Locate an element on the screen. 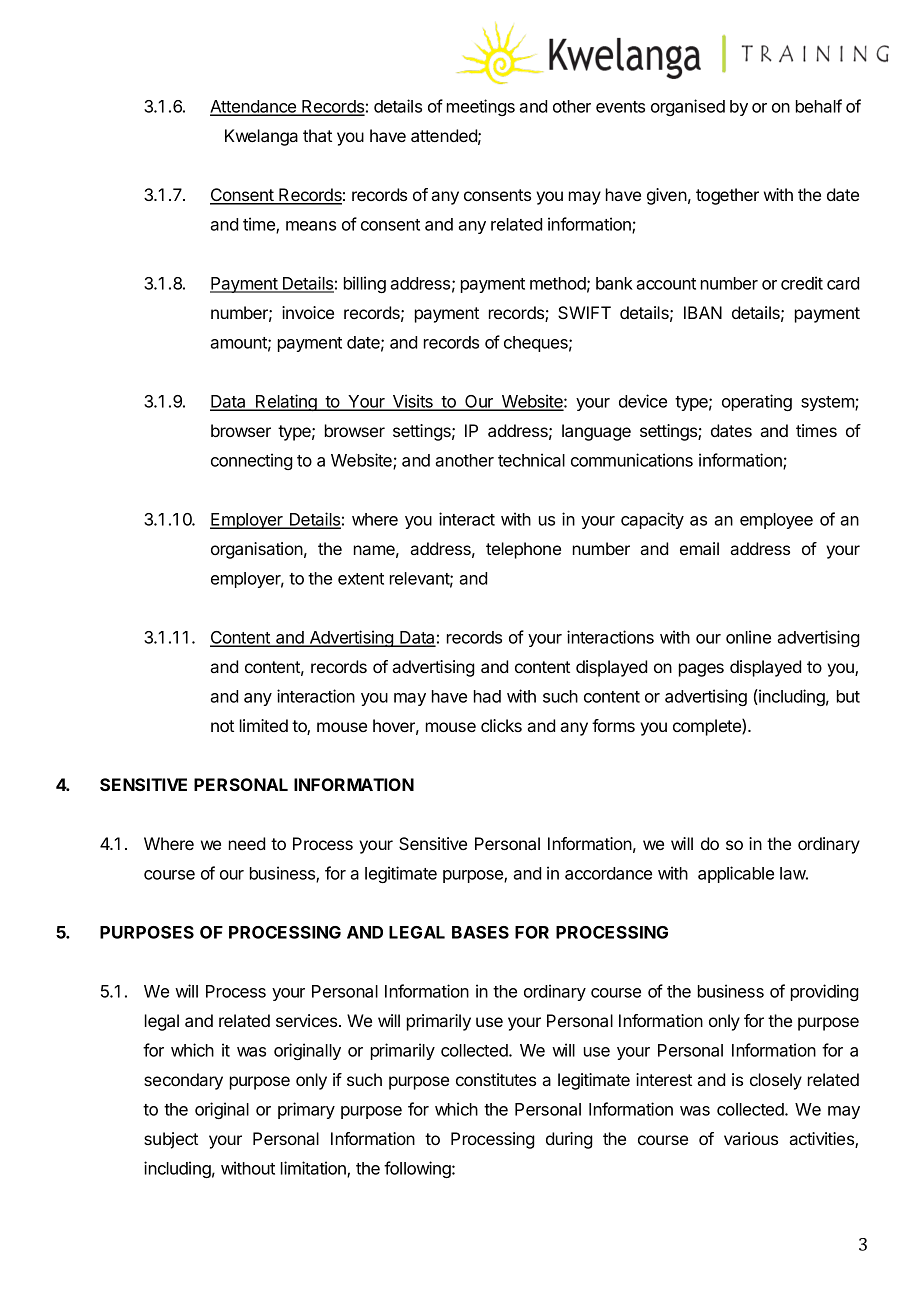 The image size is (924, 1309). need is located at coordinates (247, 843).
